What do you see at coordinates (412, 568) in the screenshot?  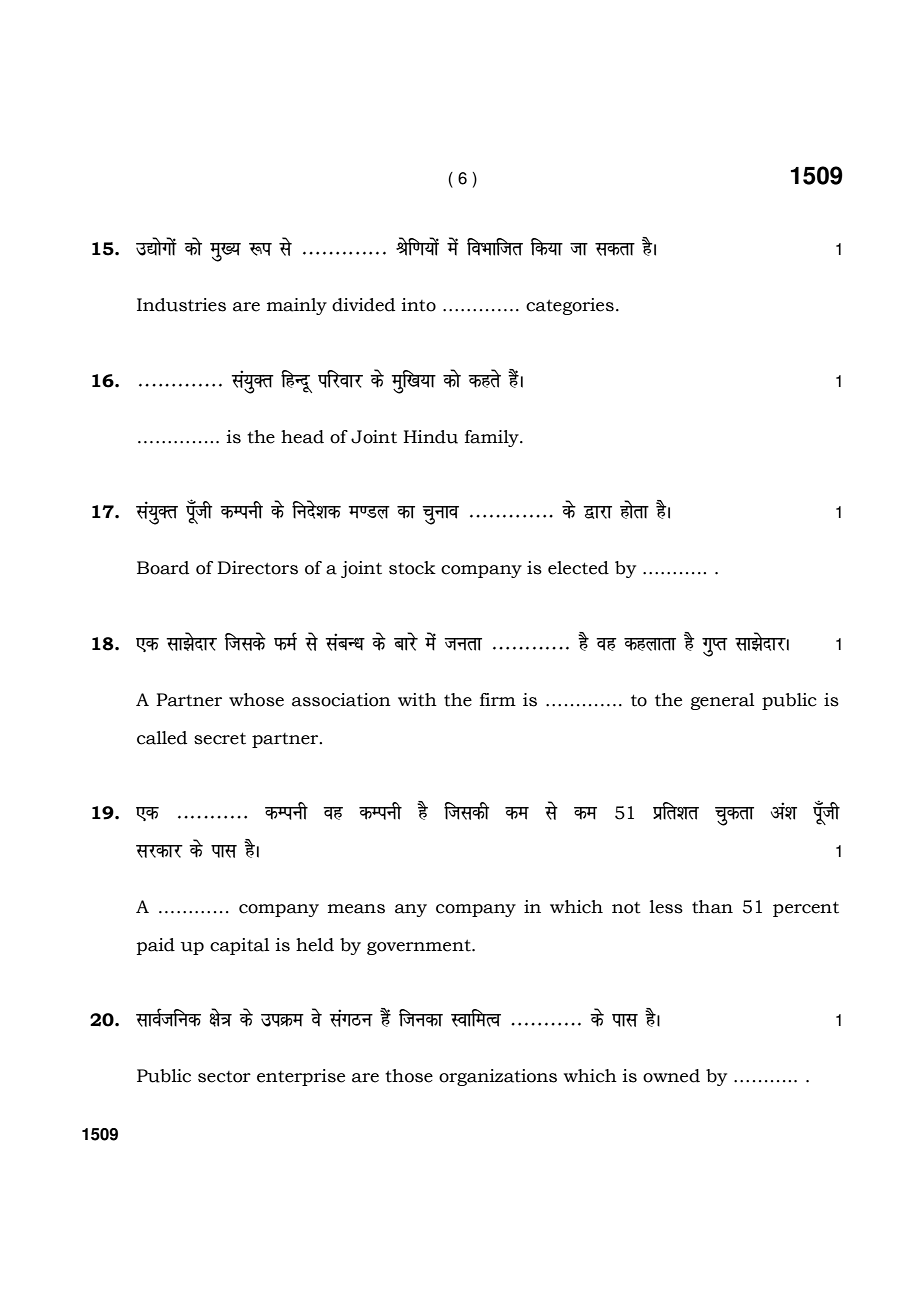 I see `stock` at bounding box center [412, 568].
